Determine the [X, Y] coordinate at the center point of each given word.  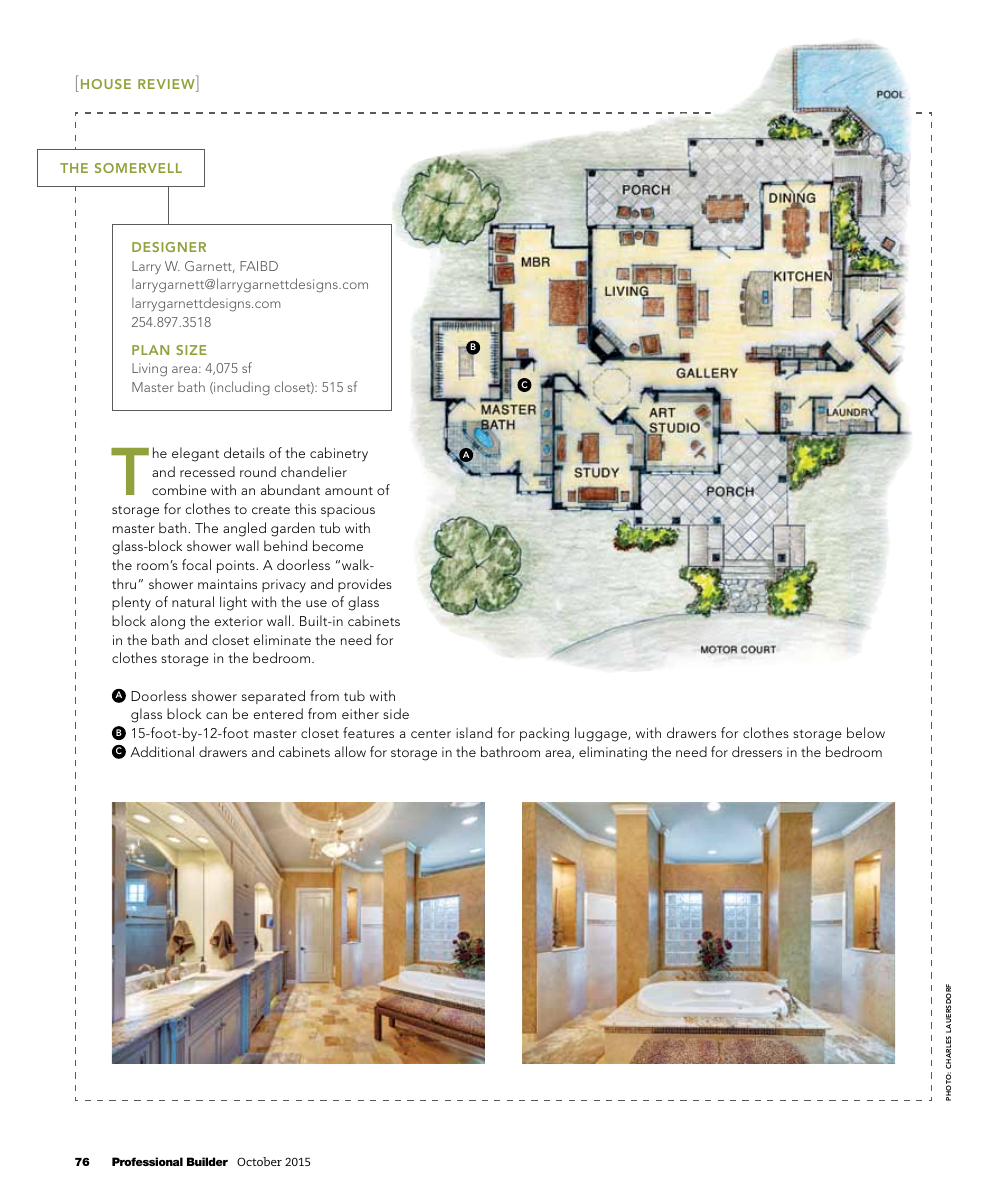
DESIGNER [169, 247]
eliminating [613, 753]
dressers [757, 751]
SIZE [191, 350]
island [474, 732]
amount [349, 490]
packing [544, 734]
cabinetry [339, 454]
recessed [207, 471]
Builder [207, 1161]
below [866, 732]
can [216, 715]
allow [350, 751]
